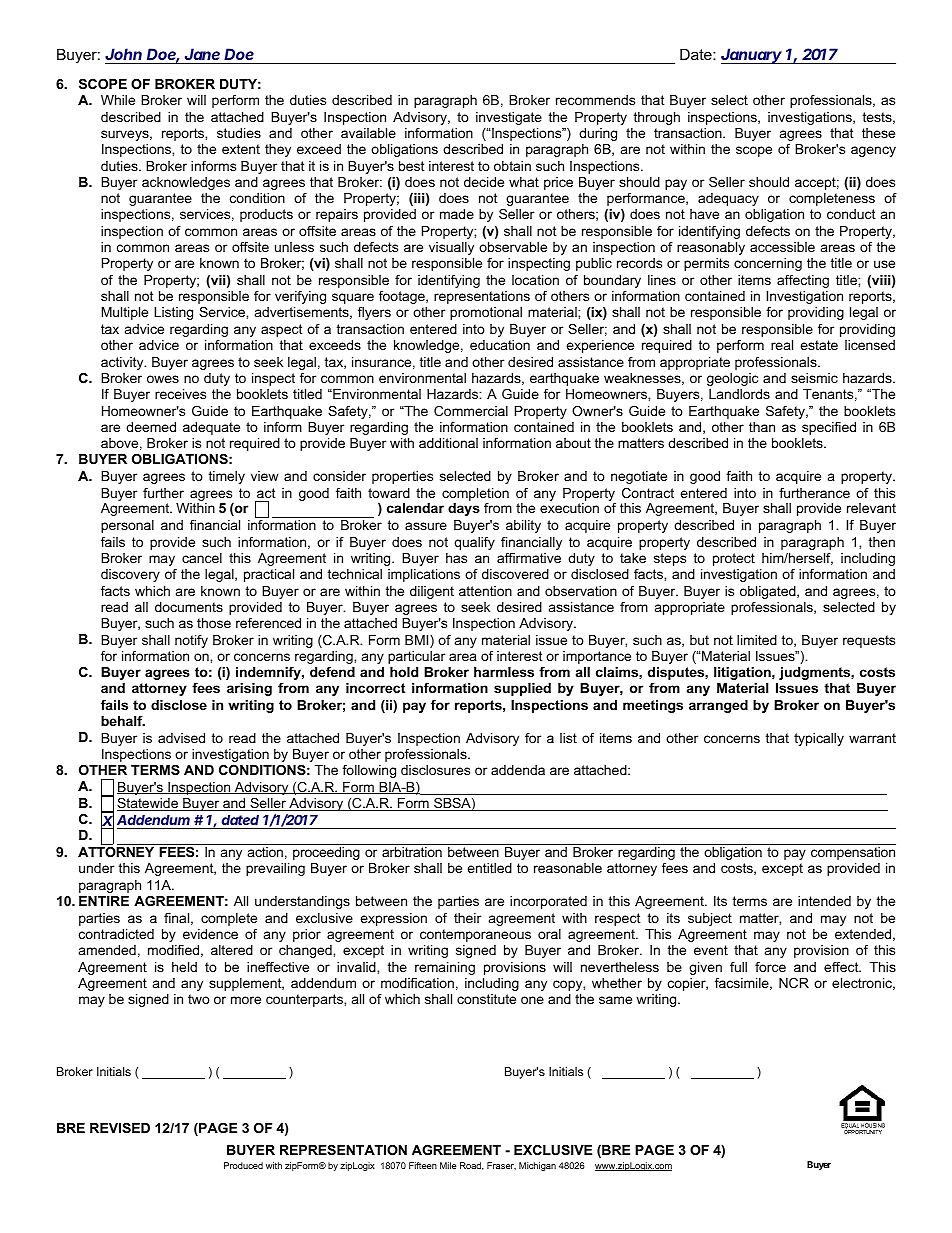 Image resolution: width=952 pixels, height=1233 pixels. What do you see at coordinates (243, 1165) in the screenshot?
I see `Produced` at bounding box center [243, 1165].
